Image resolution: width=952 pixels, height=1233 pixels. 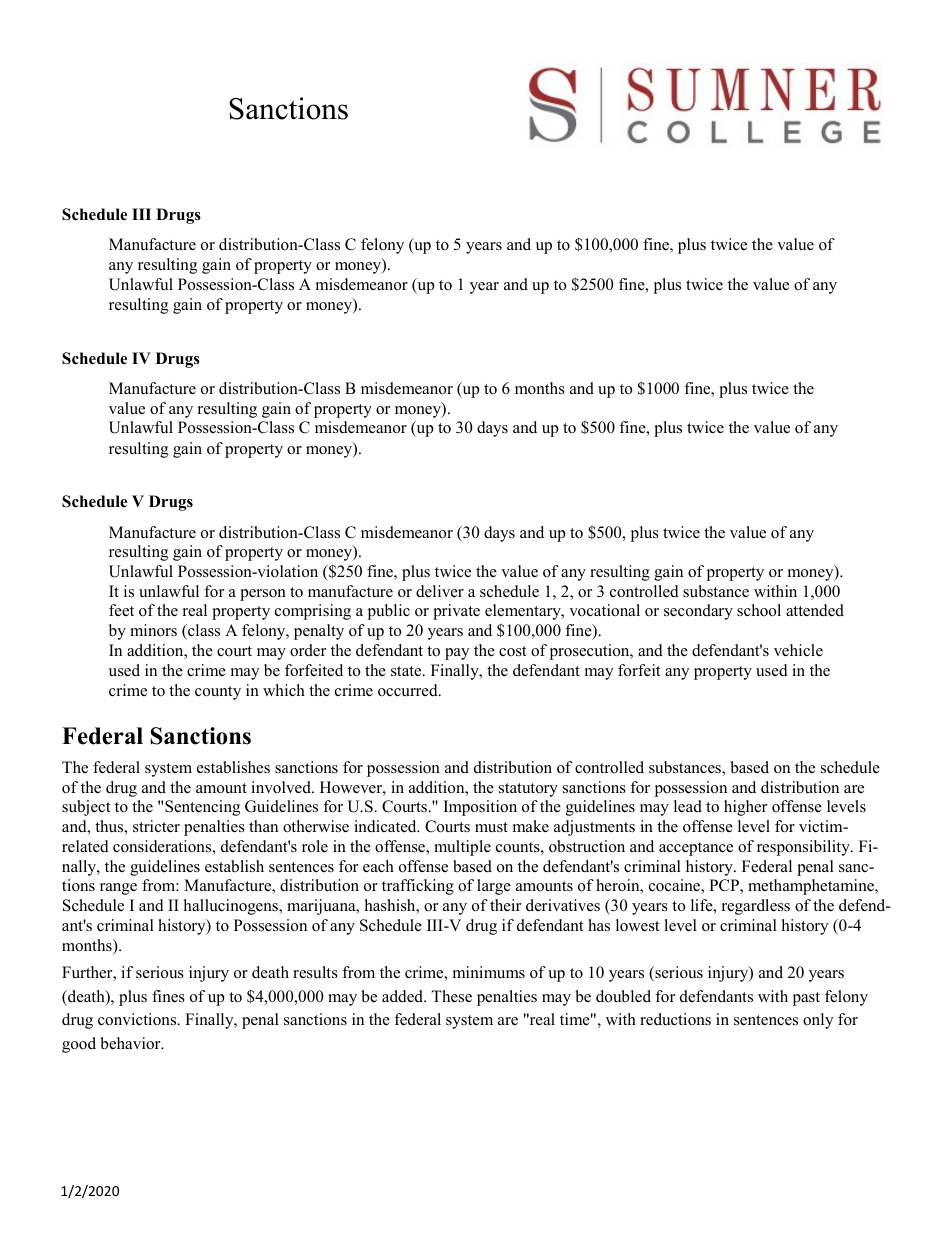 I want to click on higher, so click(x=745, y=808).
